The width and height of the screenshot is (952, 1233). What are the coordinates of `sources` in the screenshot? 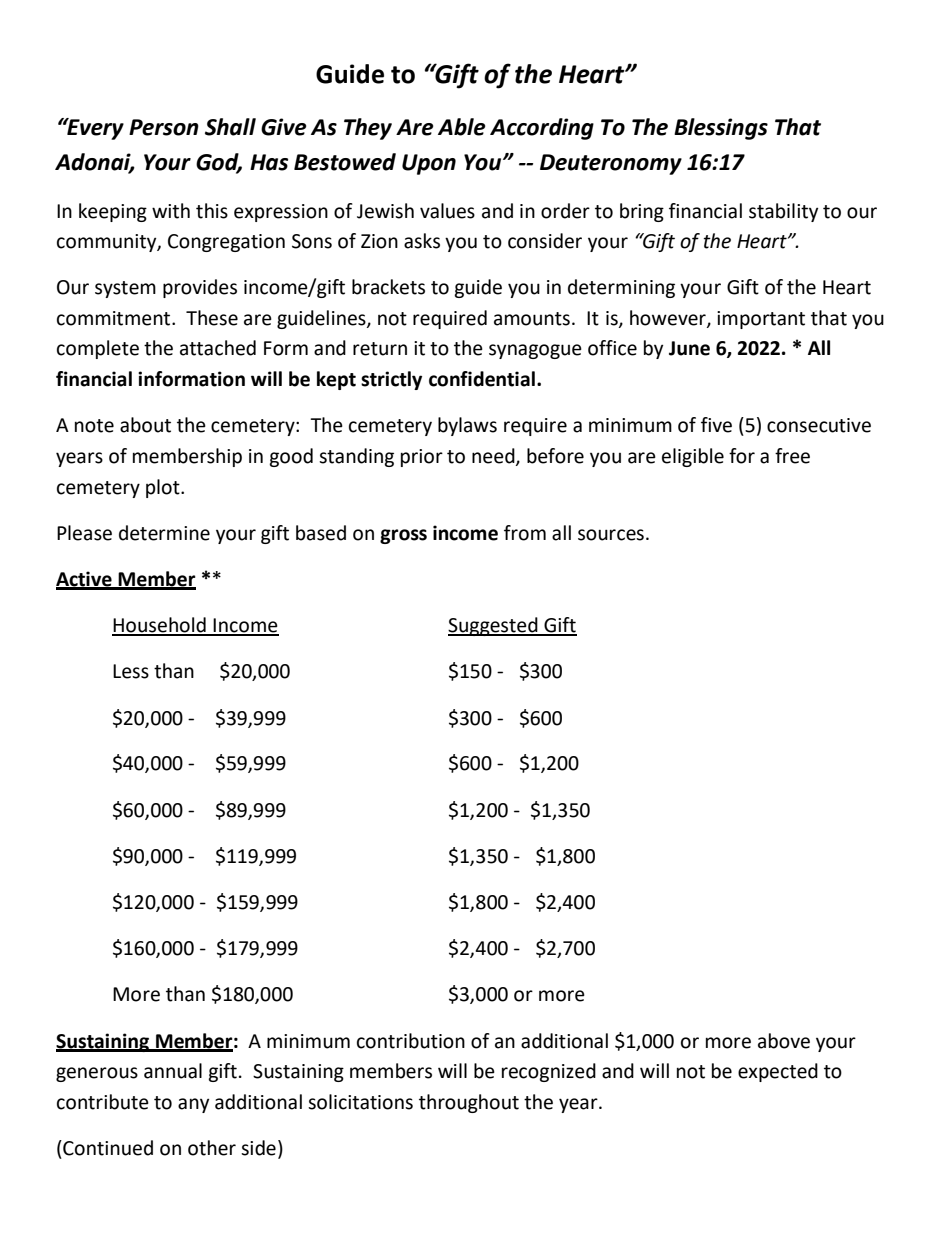 It's located at (611, 535).
